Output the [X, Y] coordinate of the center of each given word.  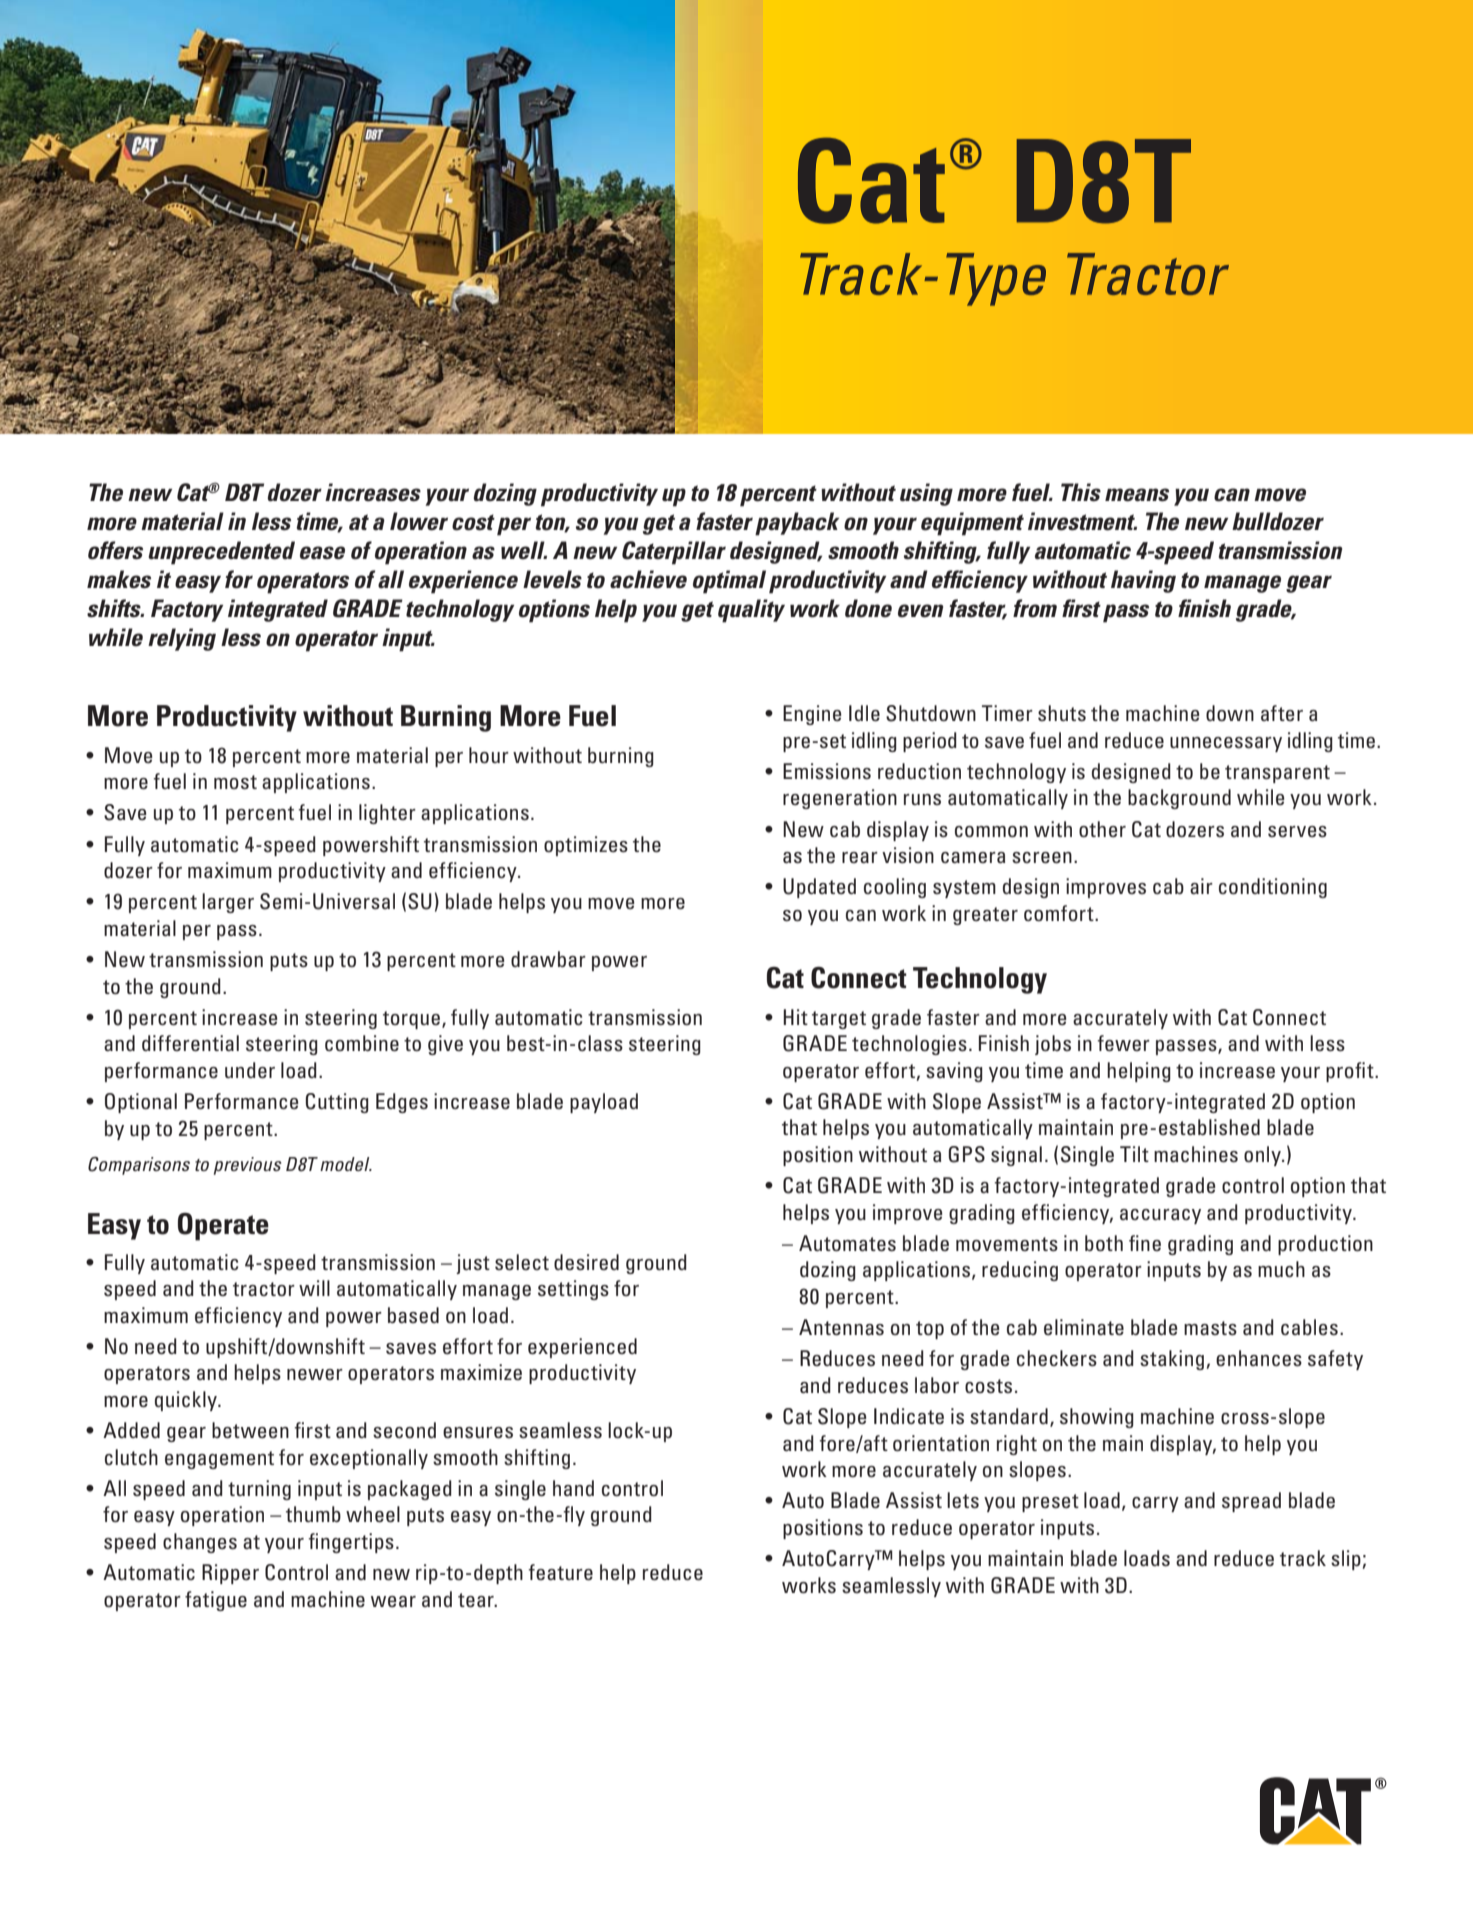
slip [1346, 1560]
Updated [819, 888]
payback [797, 524]
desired [586, 1262]
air [1201, 886]
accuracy [1160, 1216]
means [1137, 495]
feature [560, 1572]
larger [228, 903]
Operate [223, 1227]
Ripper [230, 1574]
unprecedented [221, 553]
